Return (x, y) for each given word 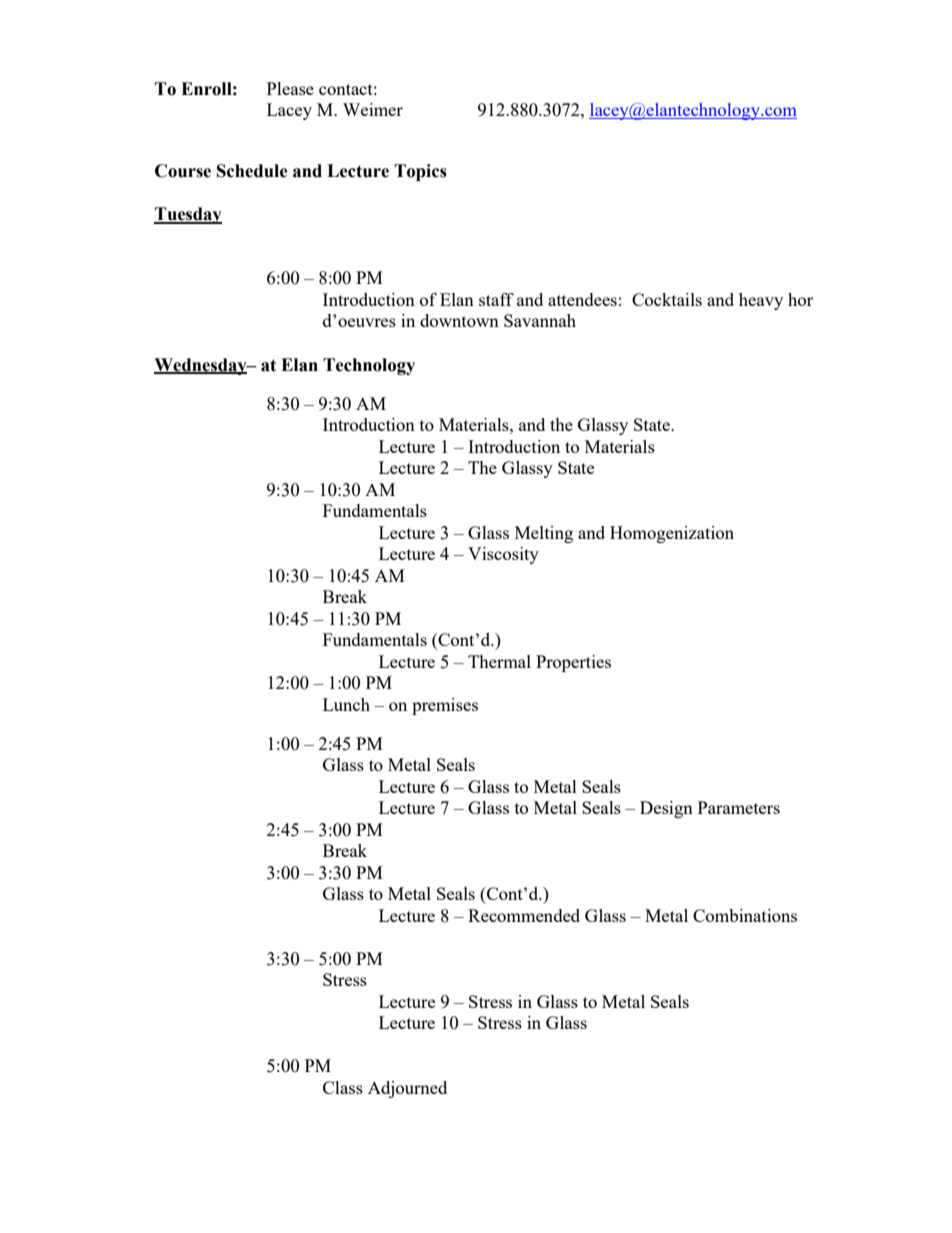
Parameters (739, 807)
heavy (761, 301)
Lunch (346, 704)
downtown (459, 320)
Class (343, 1087)
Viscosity (503, 555)
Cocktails (667, 299)
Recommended (524, 915)
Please (290, 88)
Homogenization (672, 534)
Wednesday (201, 366)
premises (445, 706)
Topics (420, 172)
